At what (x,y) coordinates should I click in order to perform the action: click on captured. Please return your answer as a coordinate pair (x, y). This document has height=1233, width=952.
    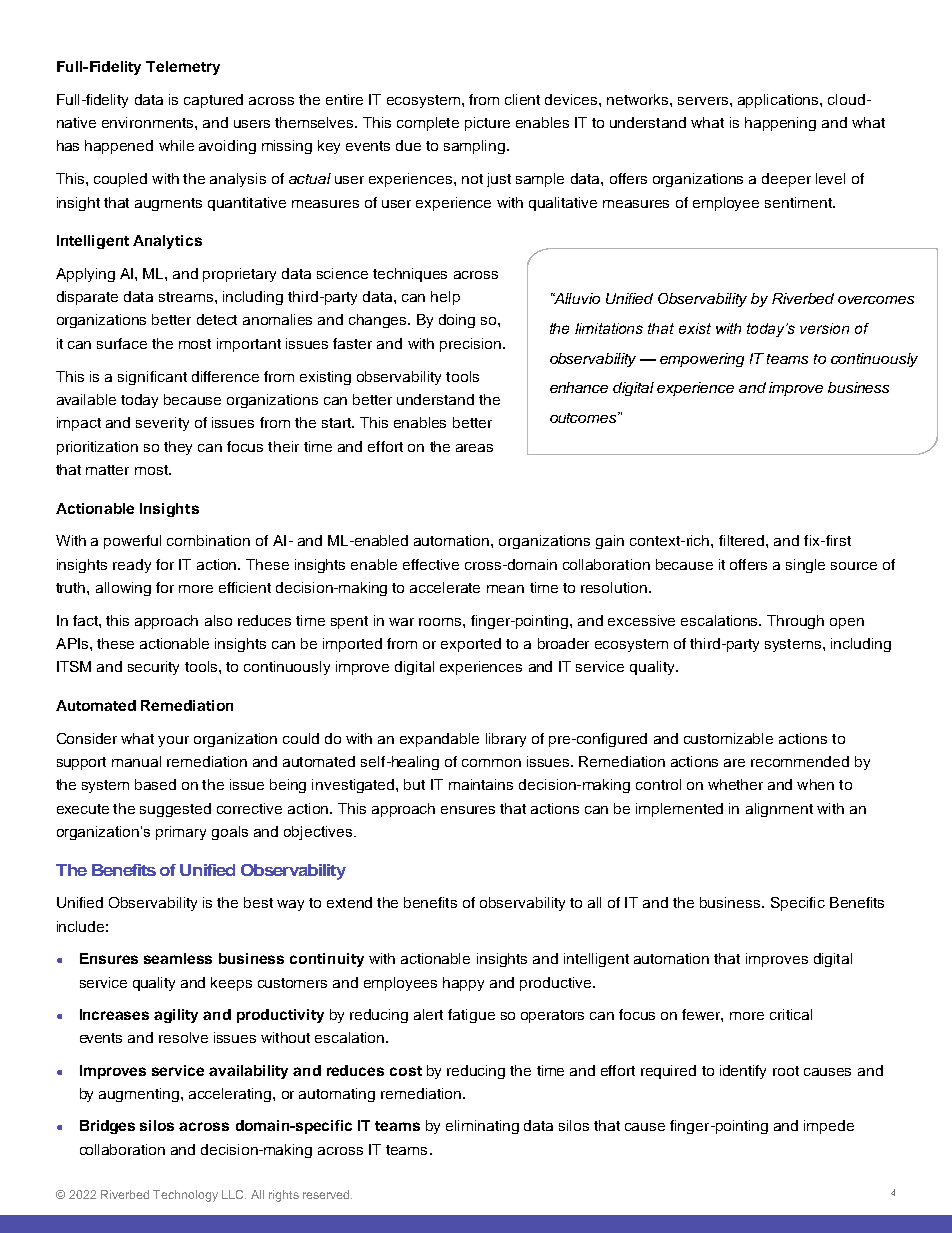
    Looking at the image, I should click on (213, 101).
